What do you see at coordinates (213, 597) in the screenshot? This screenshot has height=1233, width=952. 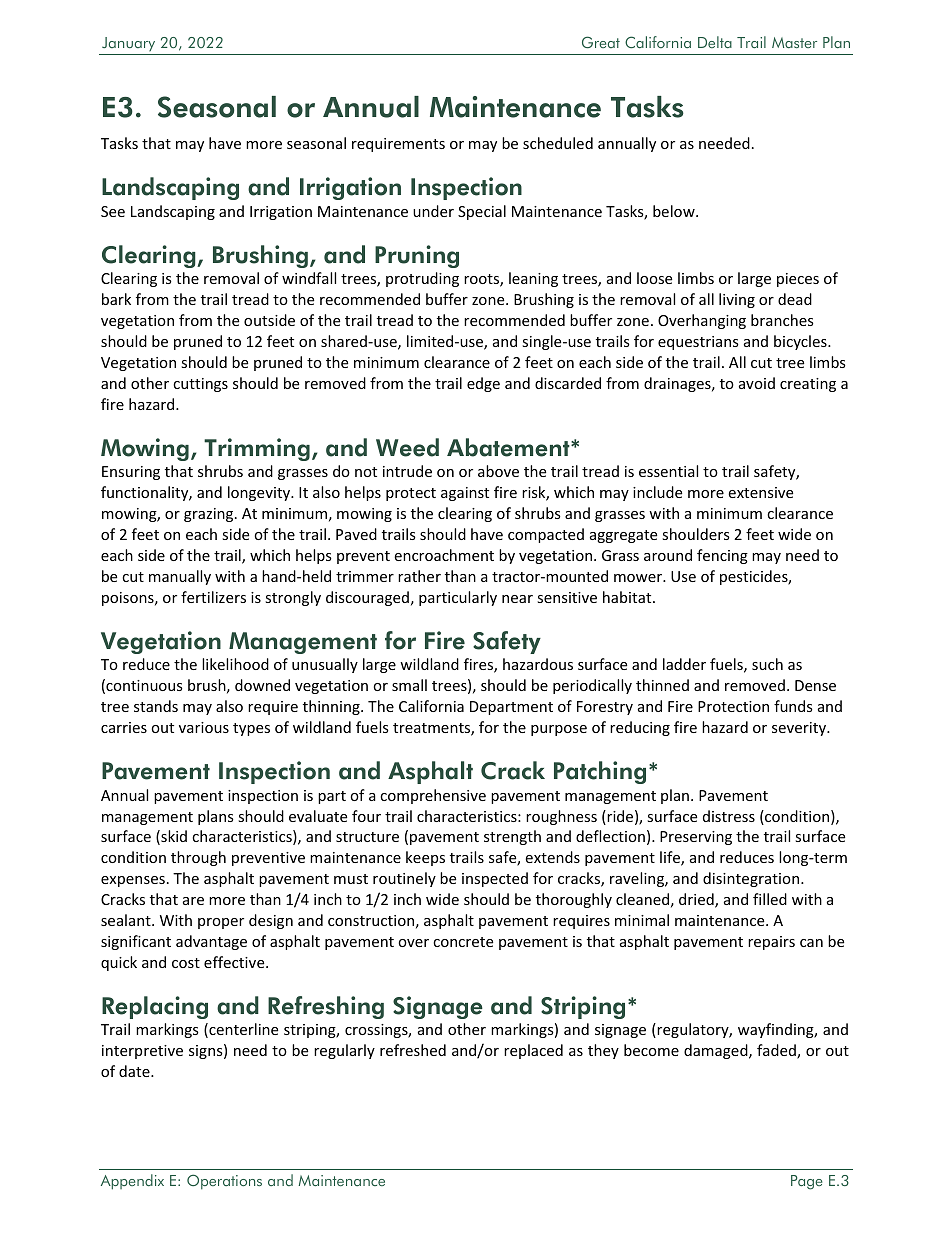 I see `fertilizers` at bounding box center [213, 597].
